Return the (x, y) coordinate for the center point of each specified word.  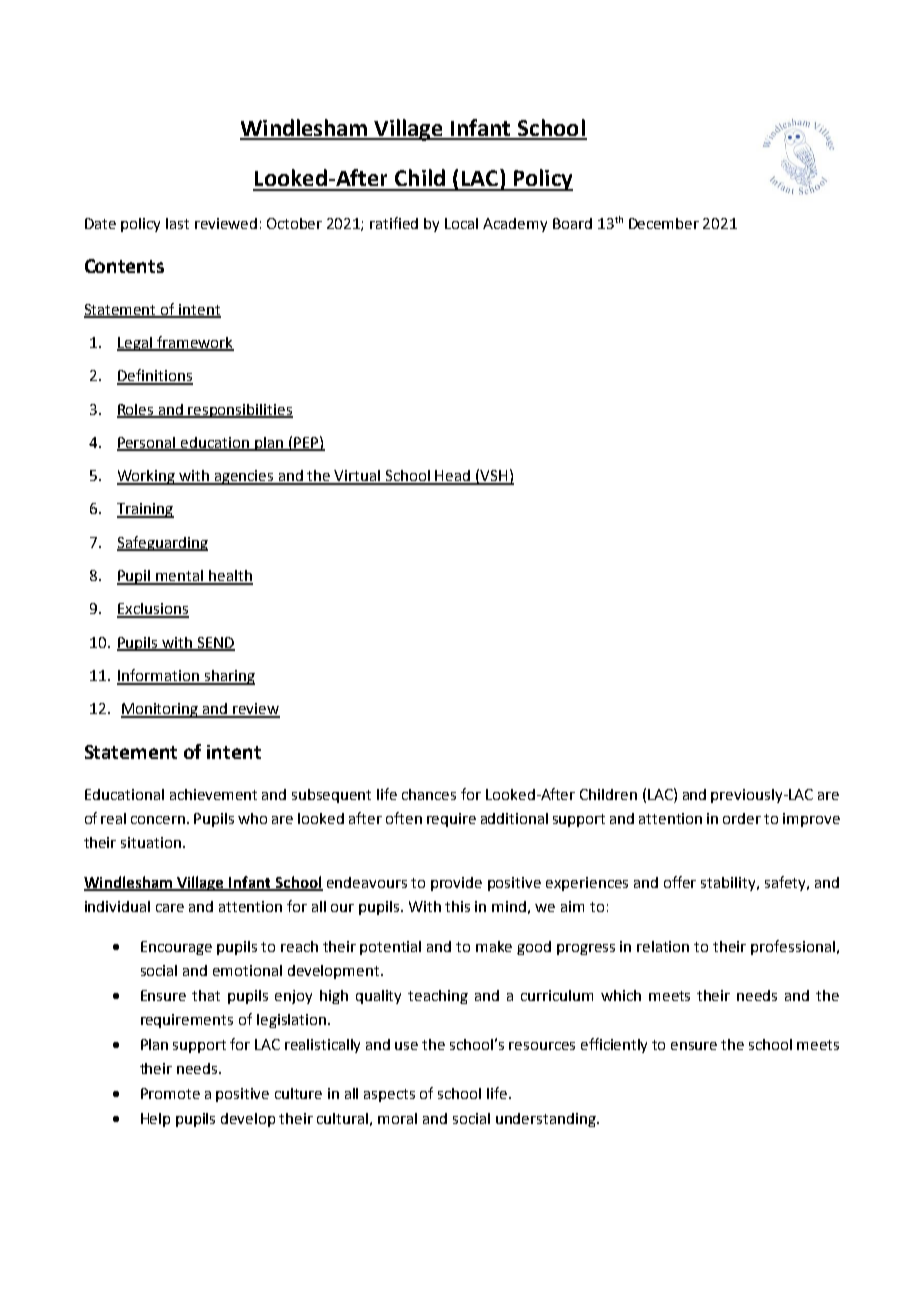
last (177, 223)
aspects (389, 1095)
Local (461, 223)
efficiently (614, 1045)
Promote (170, 1093)
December (664, 223)
